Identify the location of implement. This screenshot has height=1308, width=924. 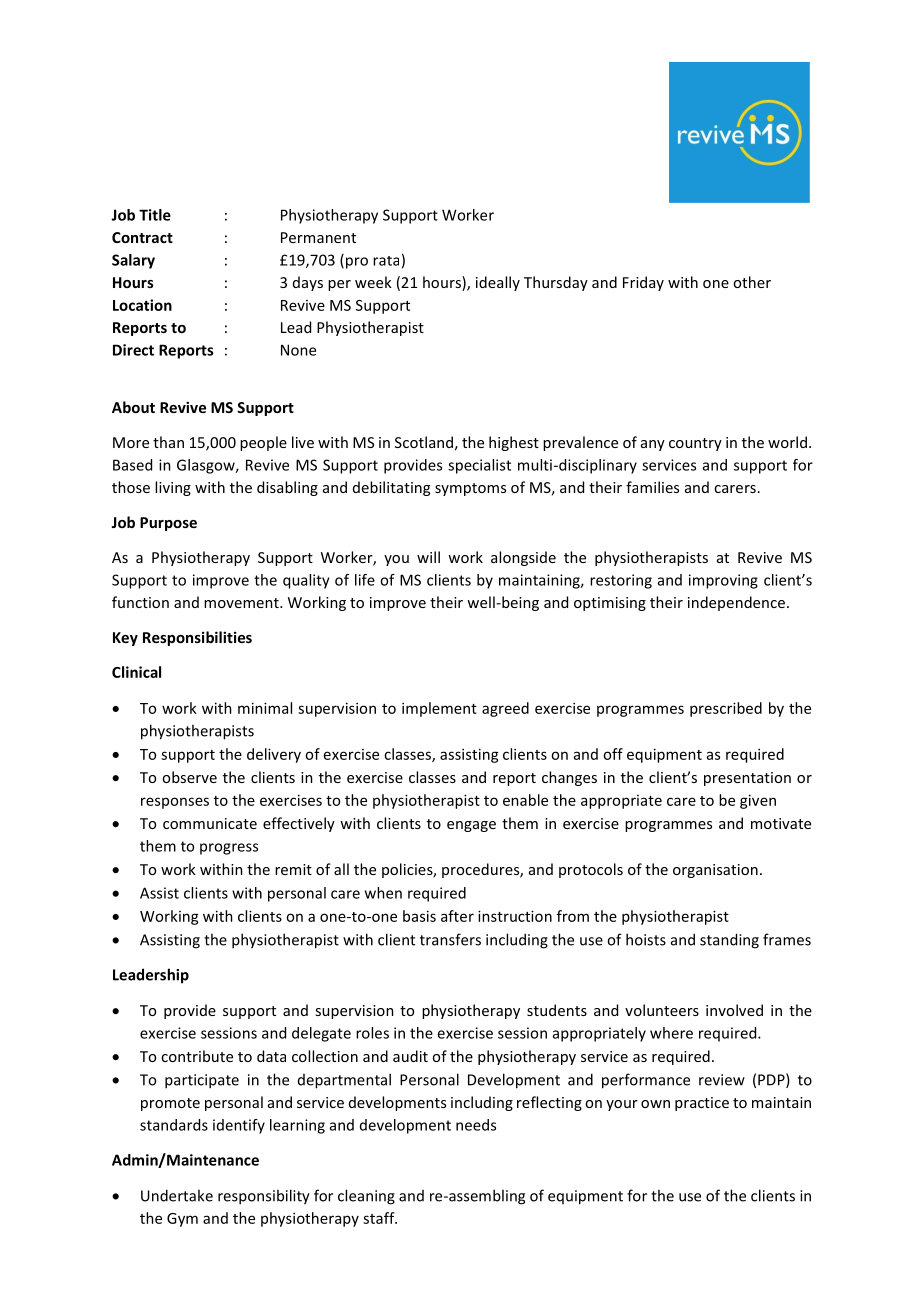
(439, 709).
